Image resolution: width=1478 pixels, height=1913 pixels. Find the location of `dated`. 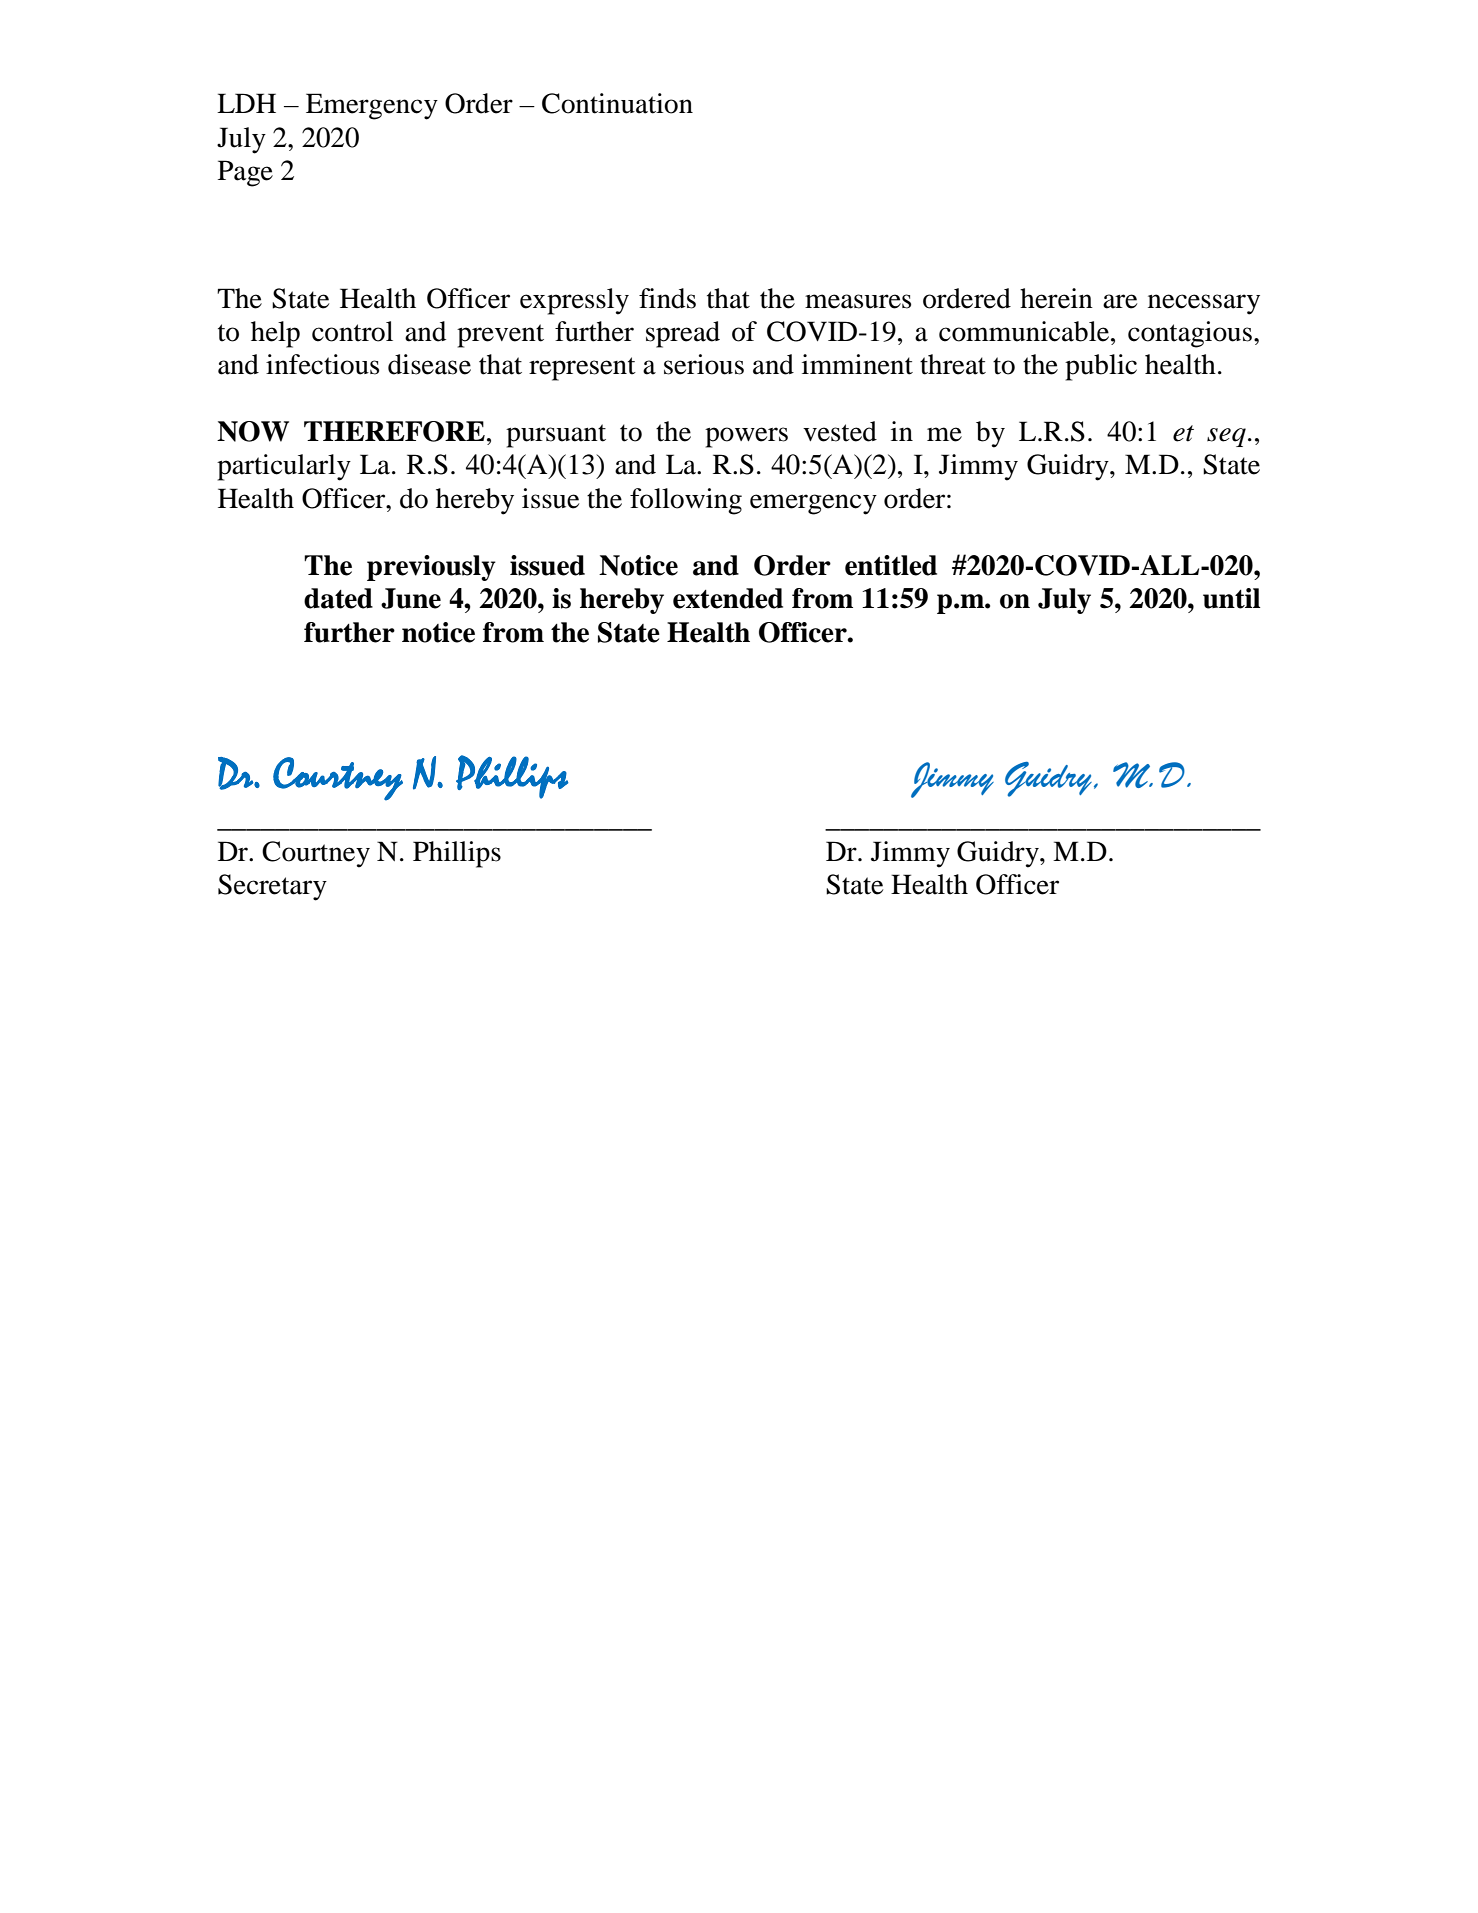

dated is located at coordinates (338, 598).
